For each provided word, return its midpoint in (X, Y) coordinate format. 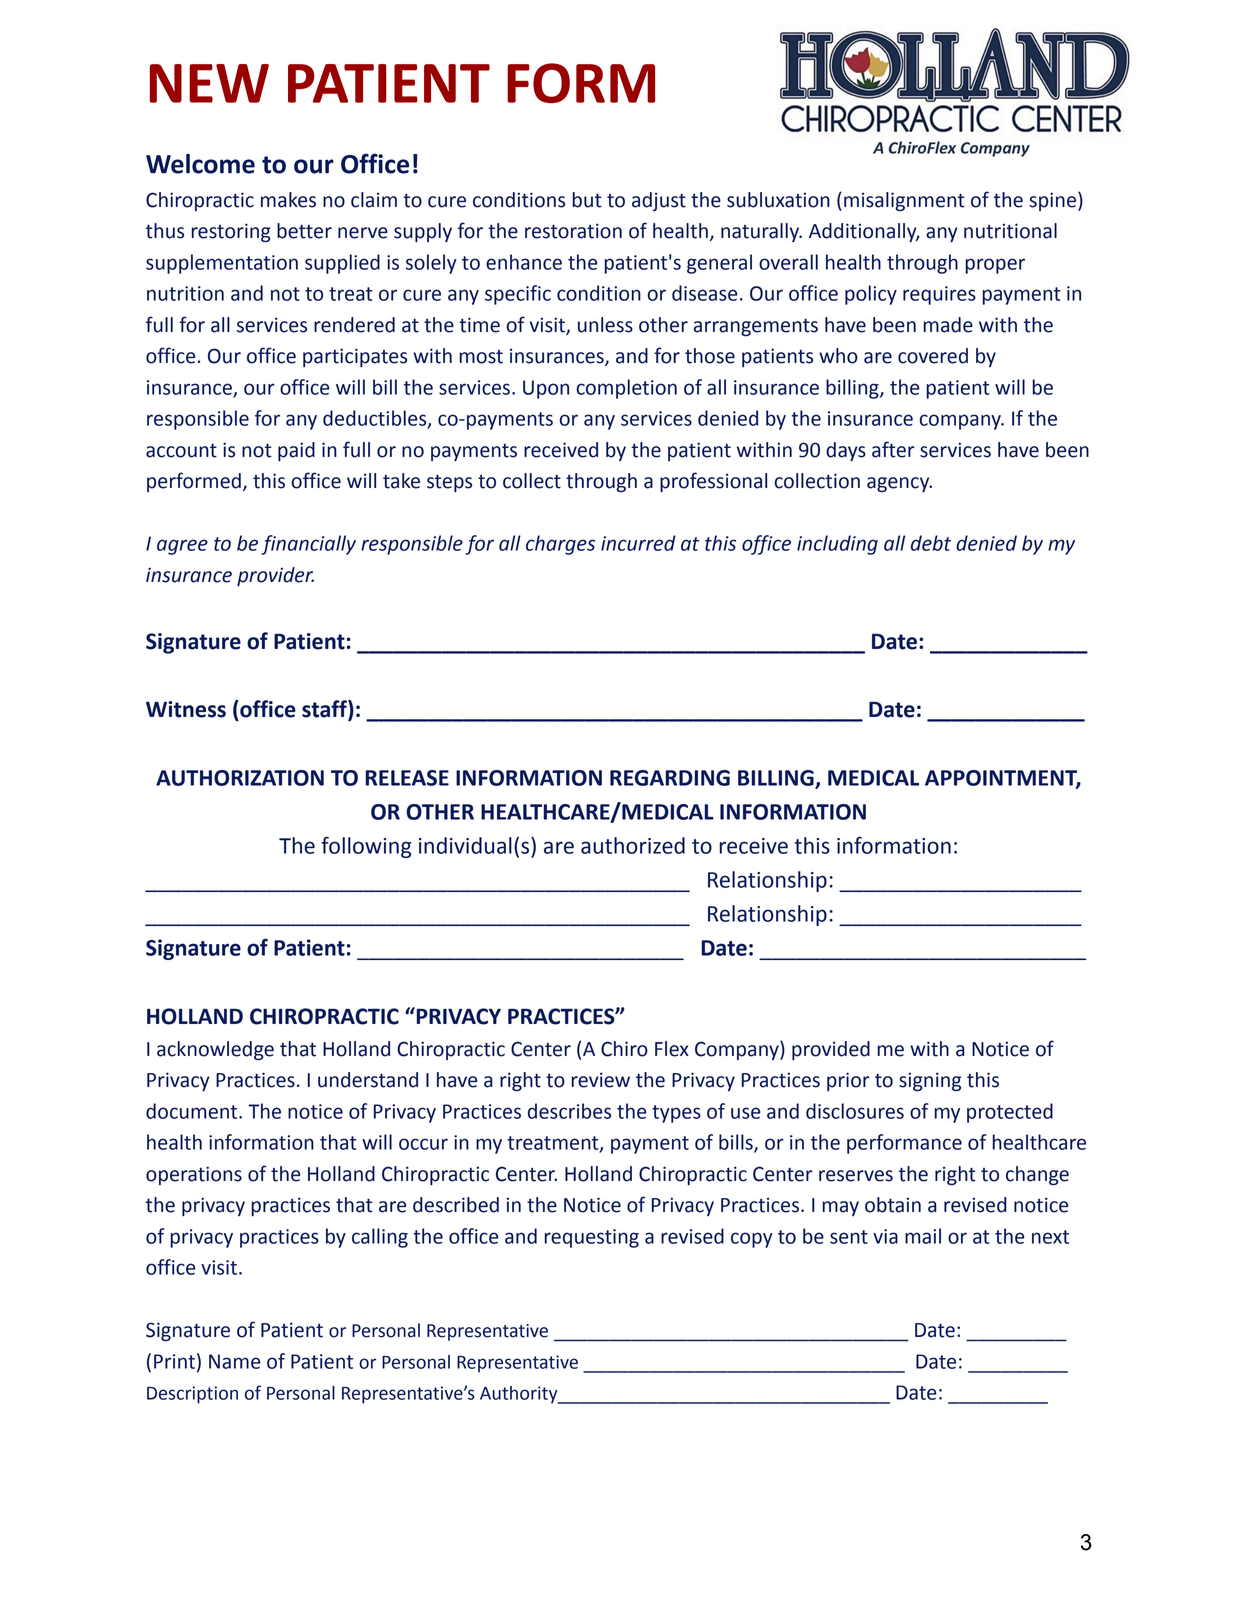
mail (923, 1236)
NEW (209, 83)
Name (235, 1361)
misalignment (904, 201)
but (587, 200)
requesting (591, 1238)
